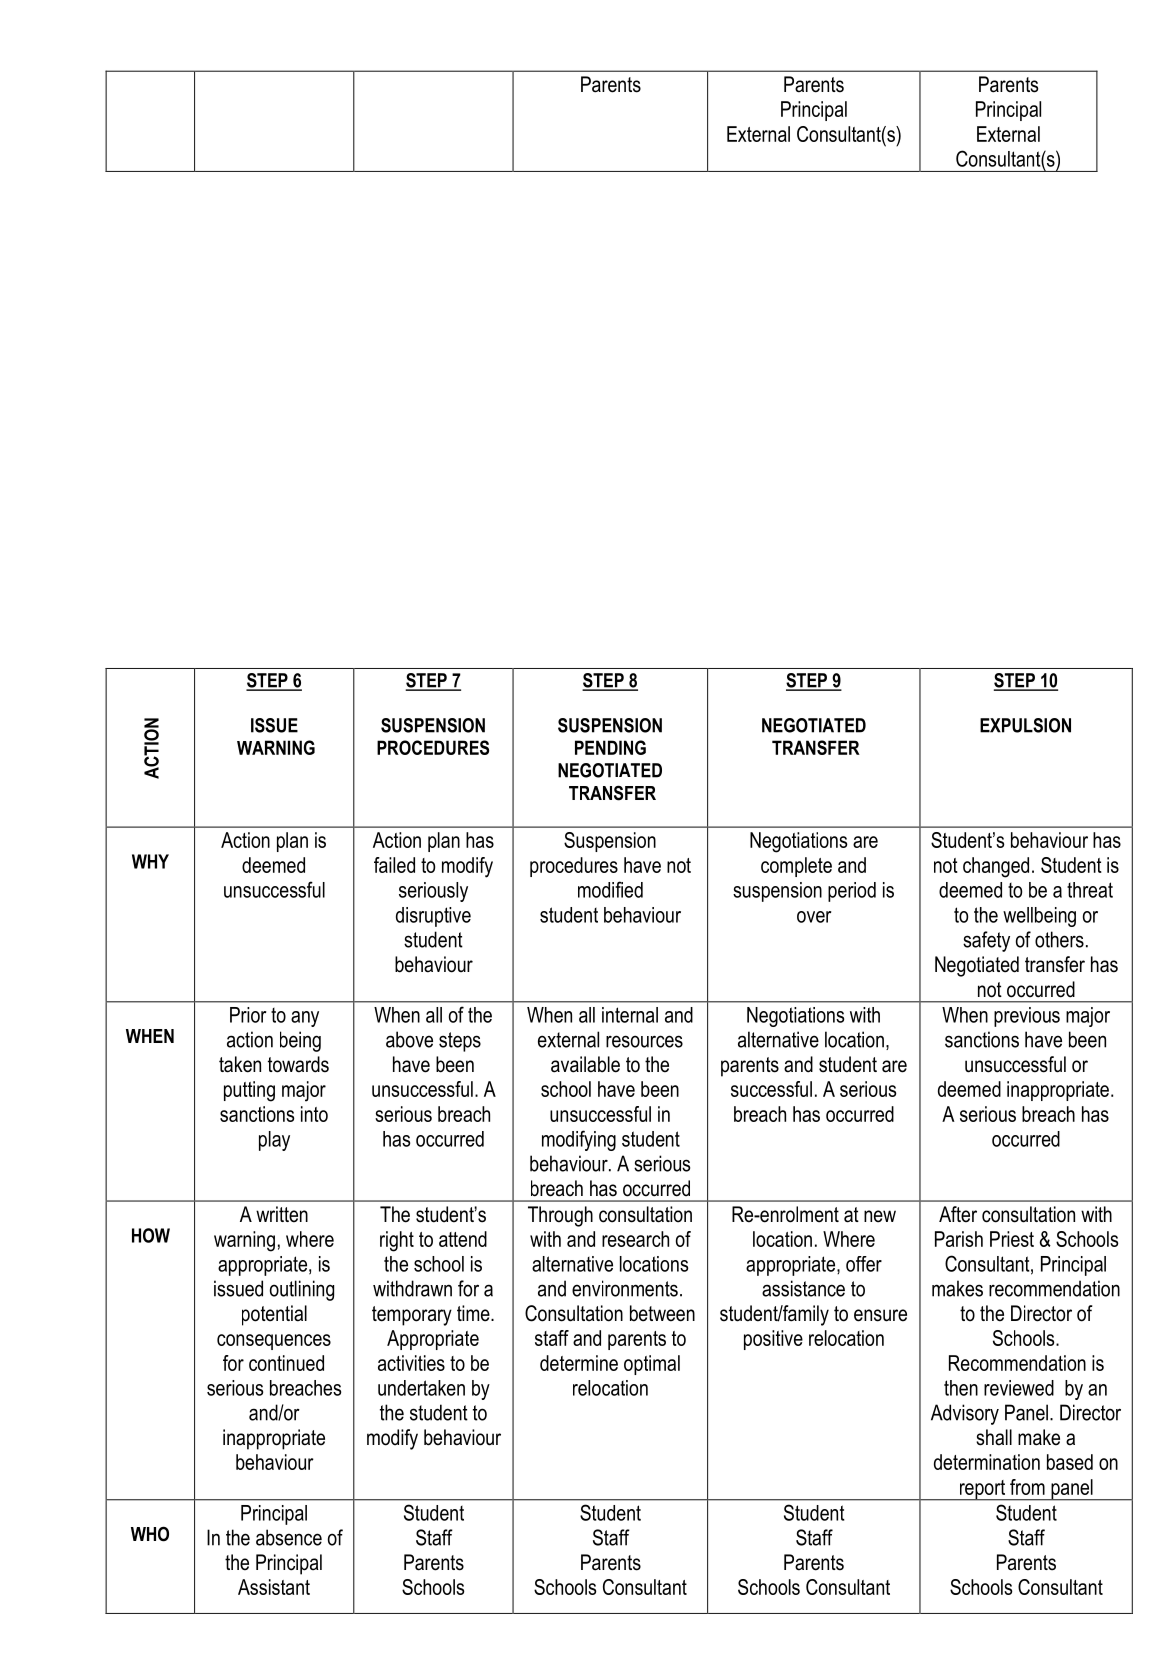  I want to click on WHY, so click(150, 861).
